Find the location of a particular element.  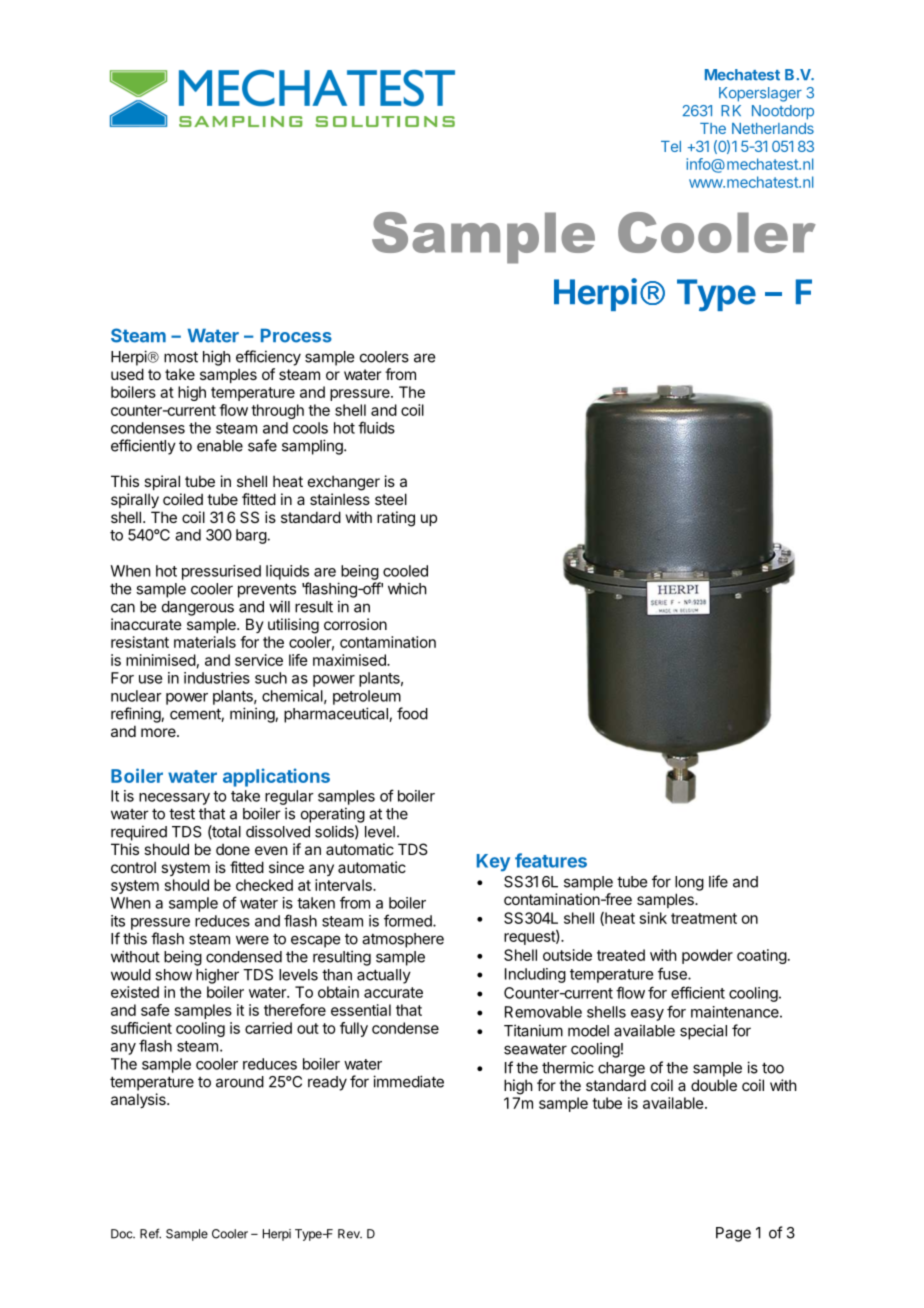

Page is located at coordinates (733, 1234).
